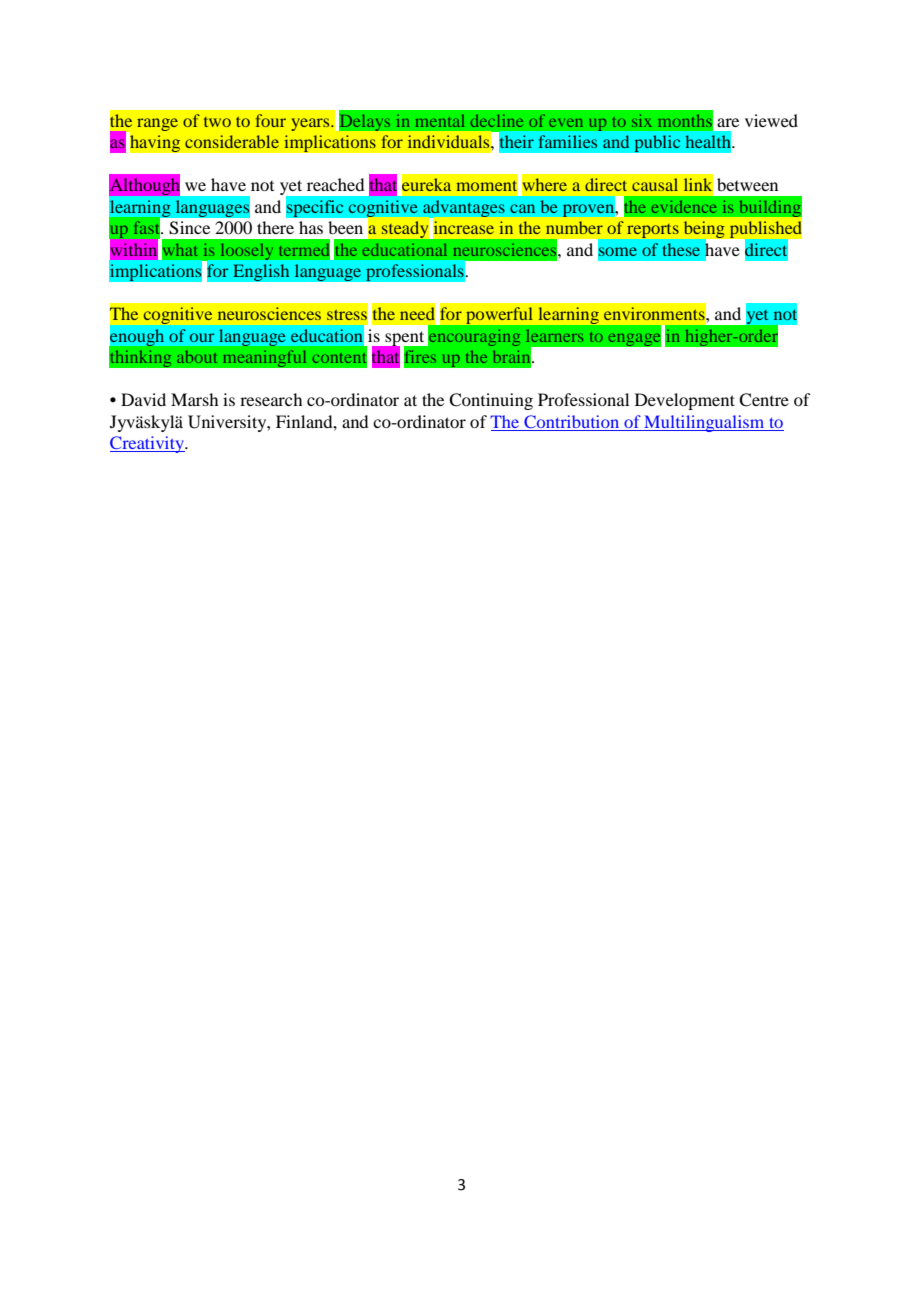 The image size is (924, 1308). I want to click on learners, so click(554, 336).
